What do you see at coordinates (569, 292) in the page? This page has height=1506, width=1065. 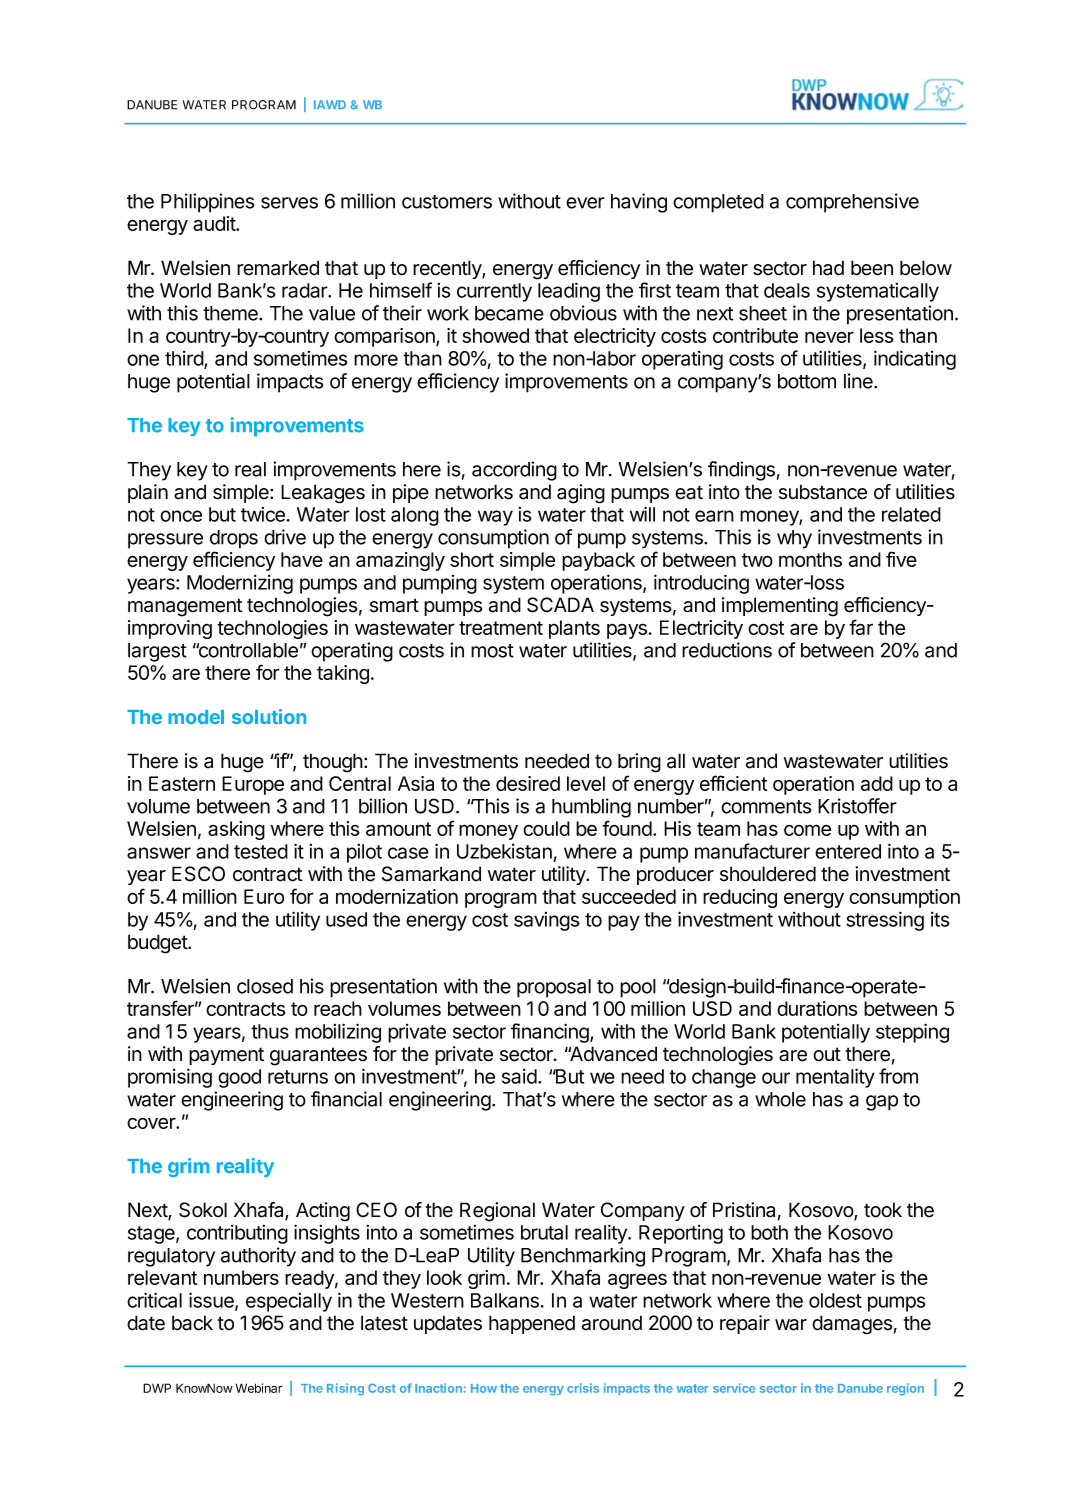 I see `leading` at bounding box center [569, 292].
